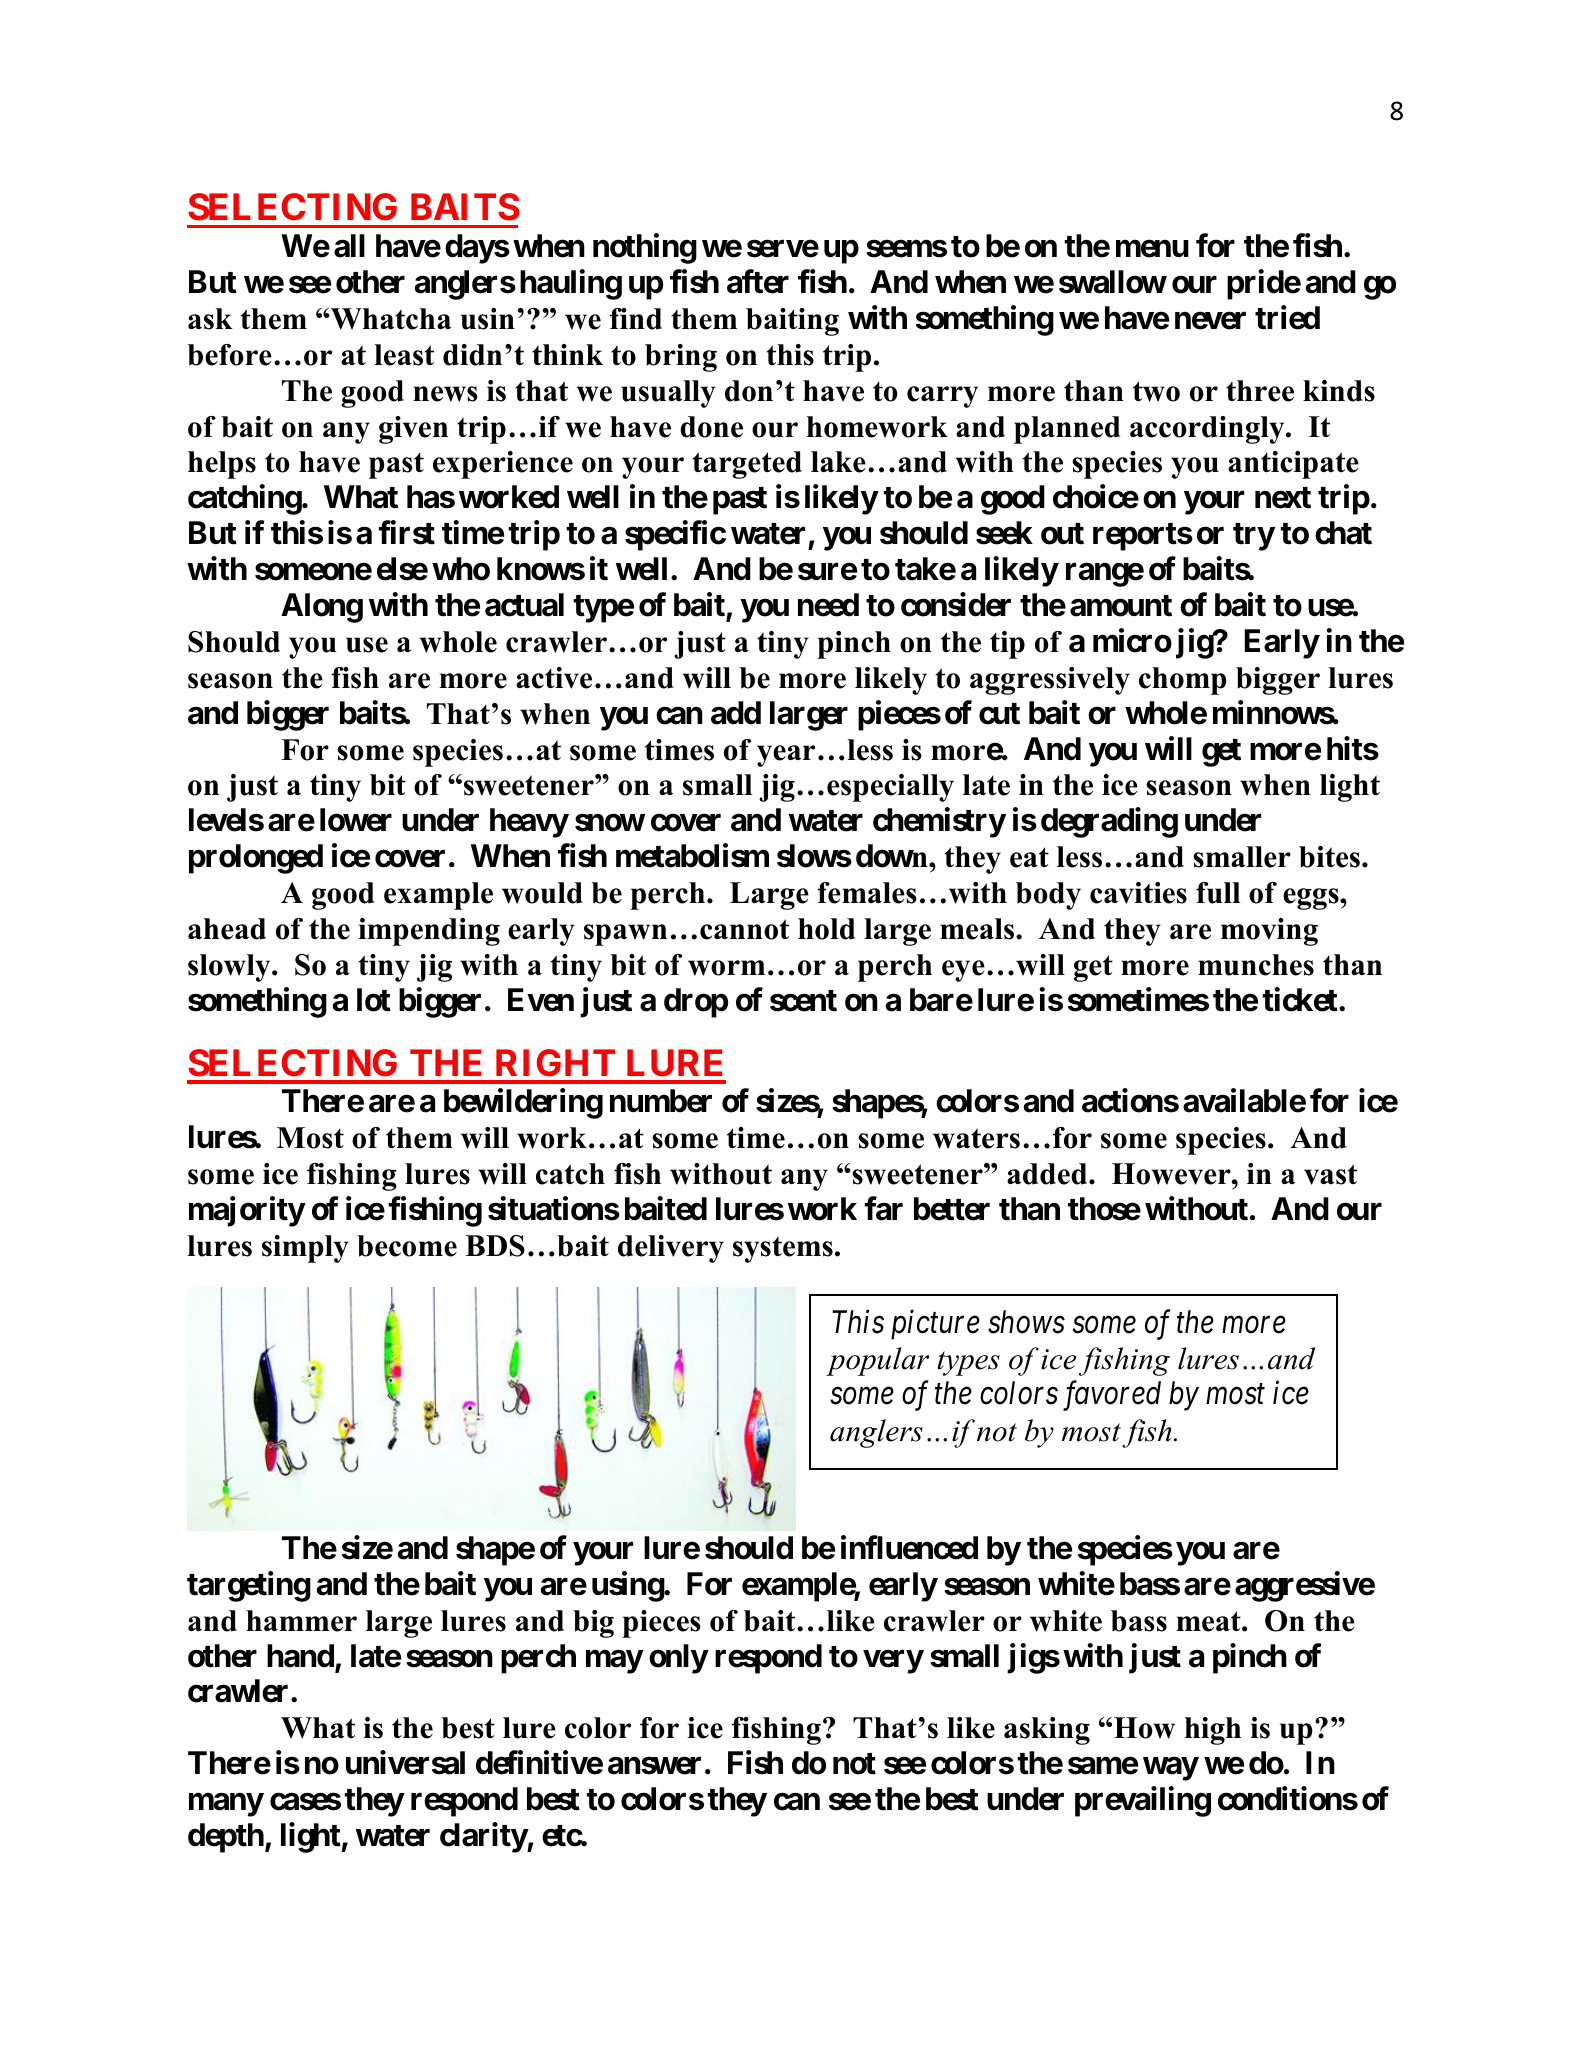 The height and width of the screenshot is (2059, 1591). What do you see at coordinates (1172, 1174) in the screenshot?
I see `However` at bounding box center [1172, 1174].
